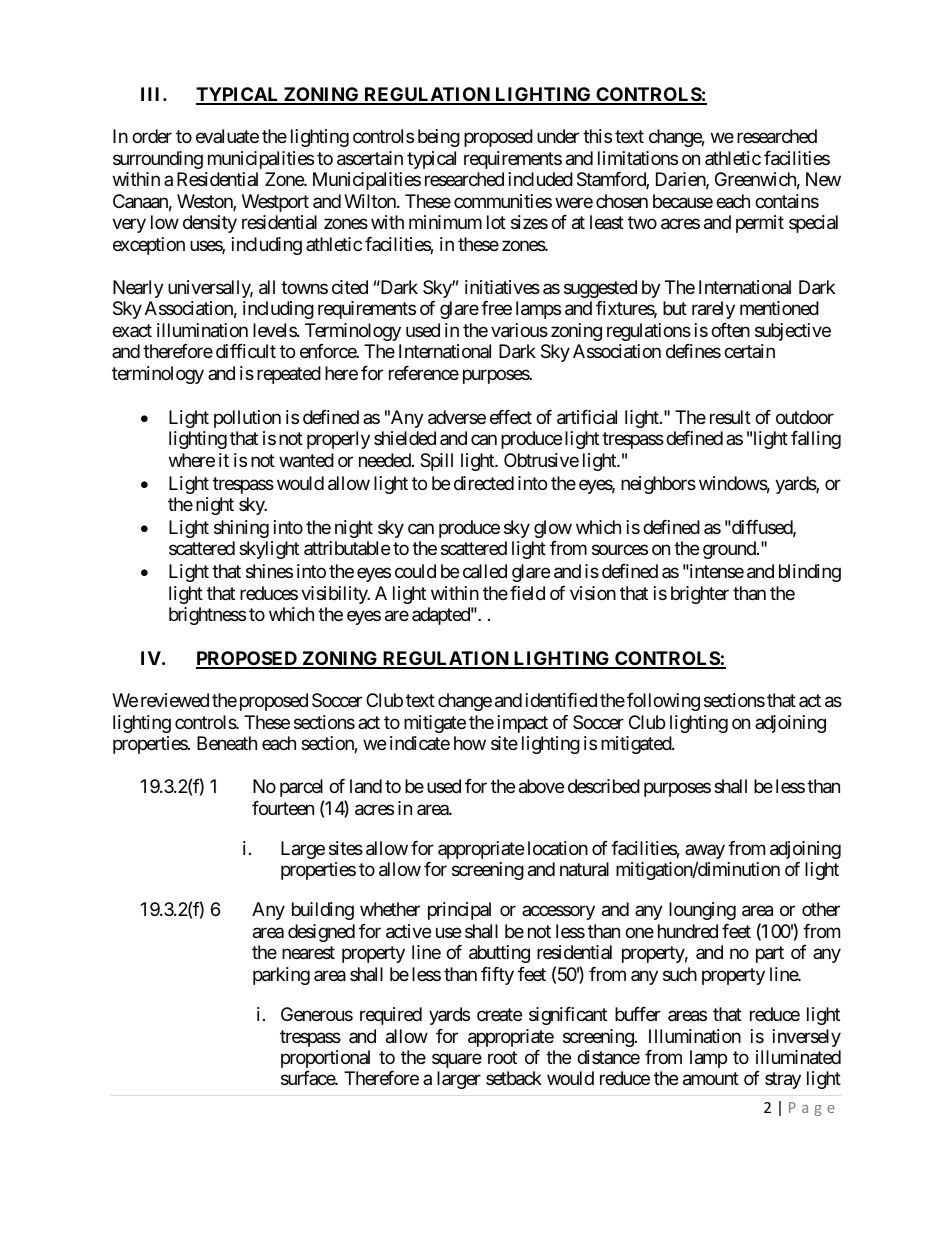 This page has width=952, height=1233. What do you see at coordinates (700, 595) in the page?
I see `brighter` at bounding box center [700, 595].
